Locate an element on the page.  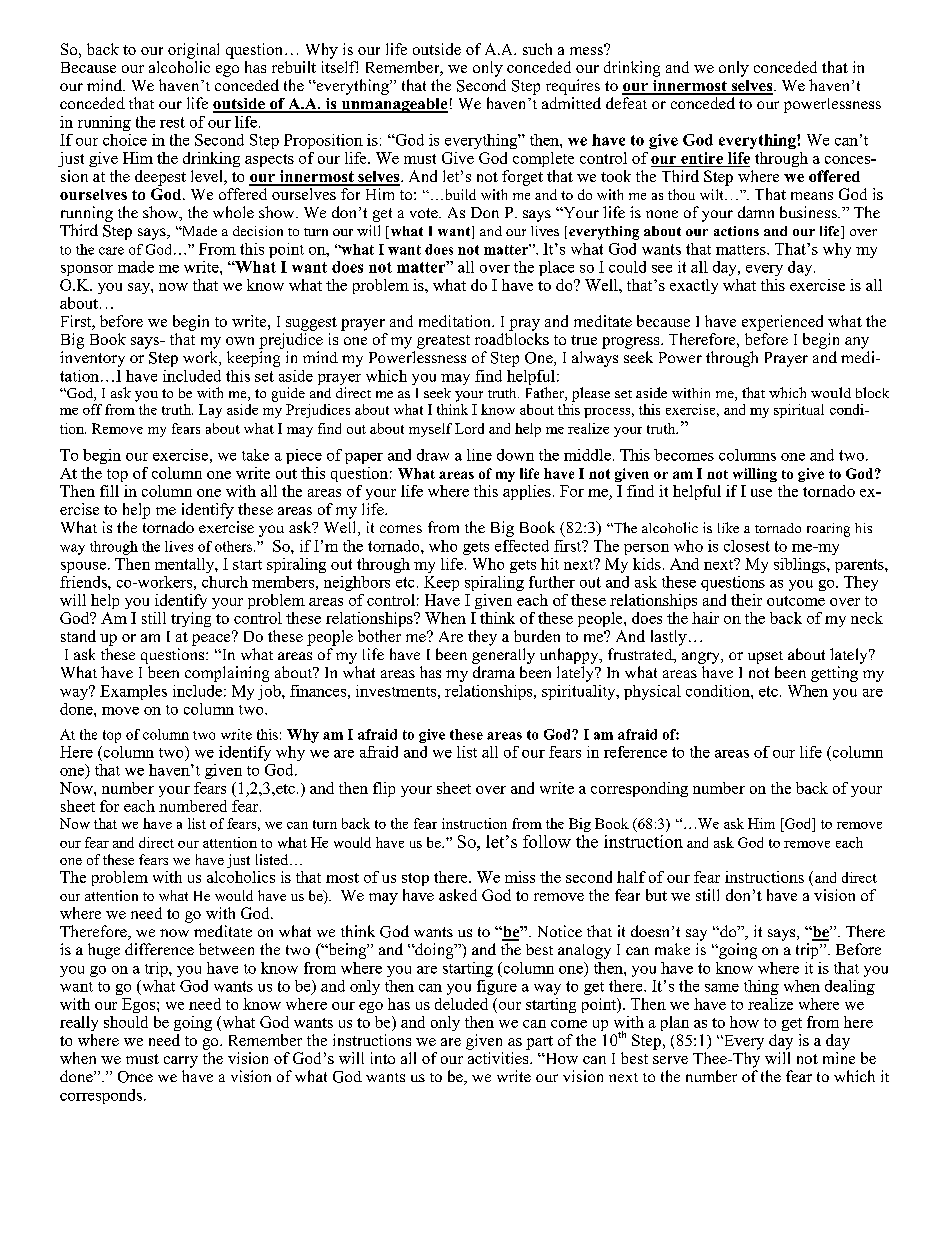
carry is located at coordinates (181, 1062).
